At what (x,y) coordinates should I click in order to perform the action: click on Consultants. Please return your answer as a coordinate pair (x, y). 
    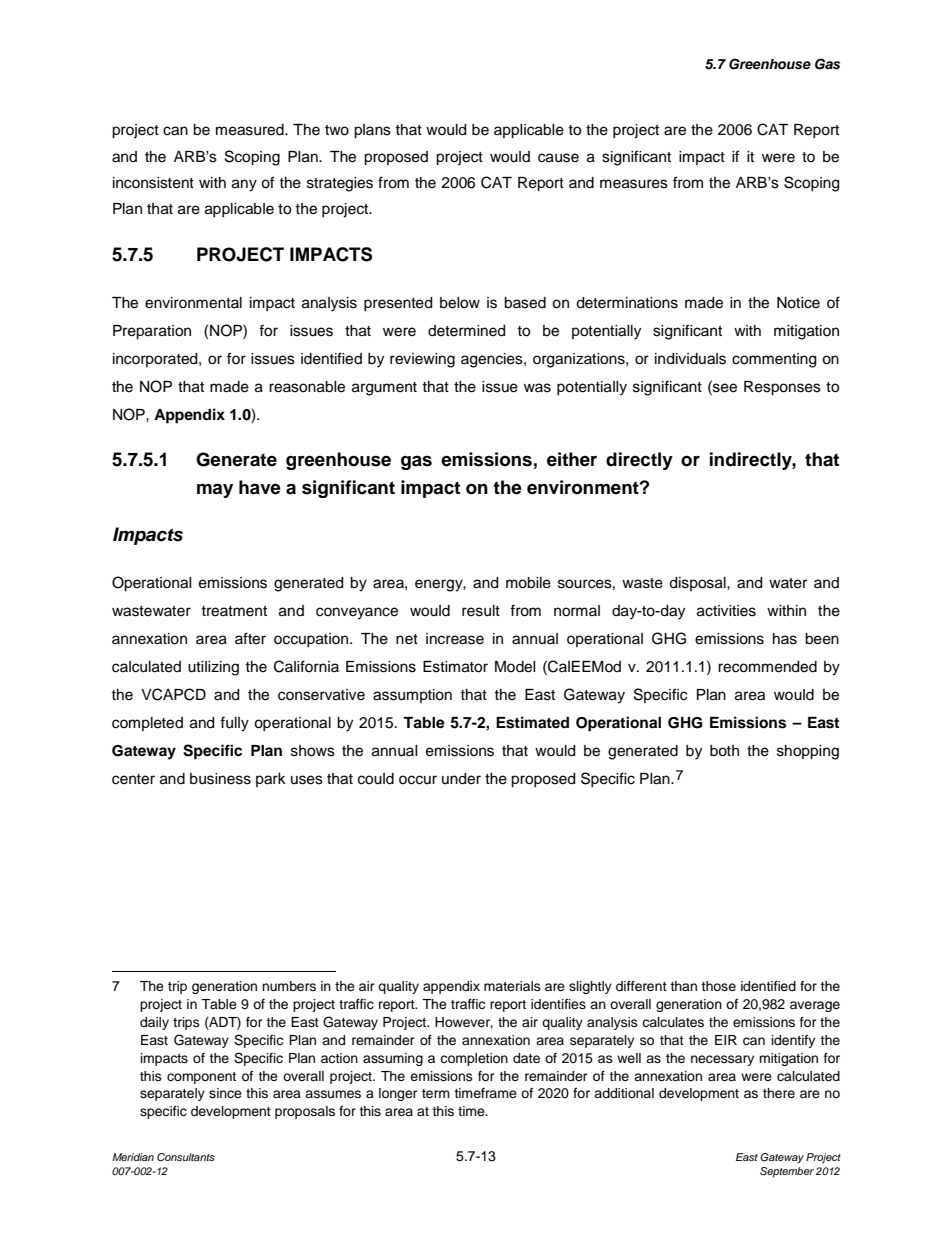
    Looking at the image, I should click on (186, 1157).
